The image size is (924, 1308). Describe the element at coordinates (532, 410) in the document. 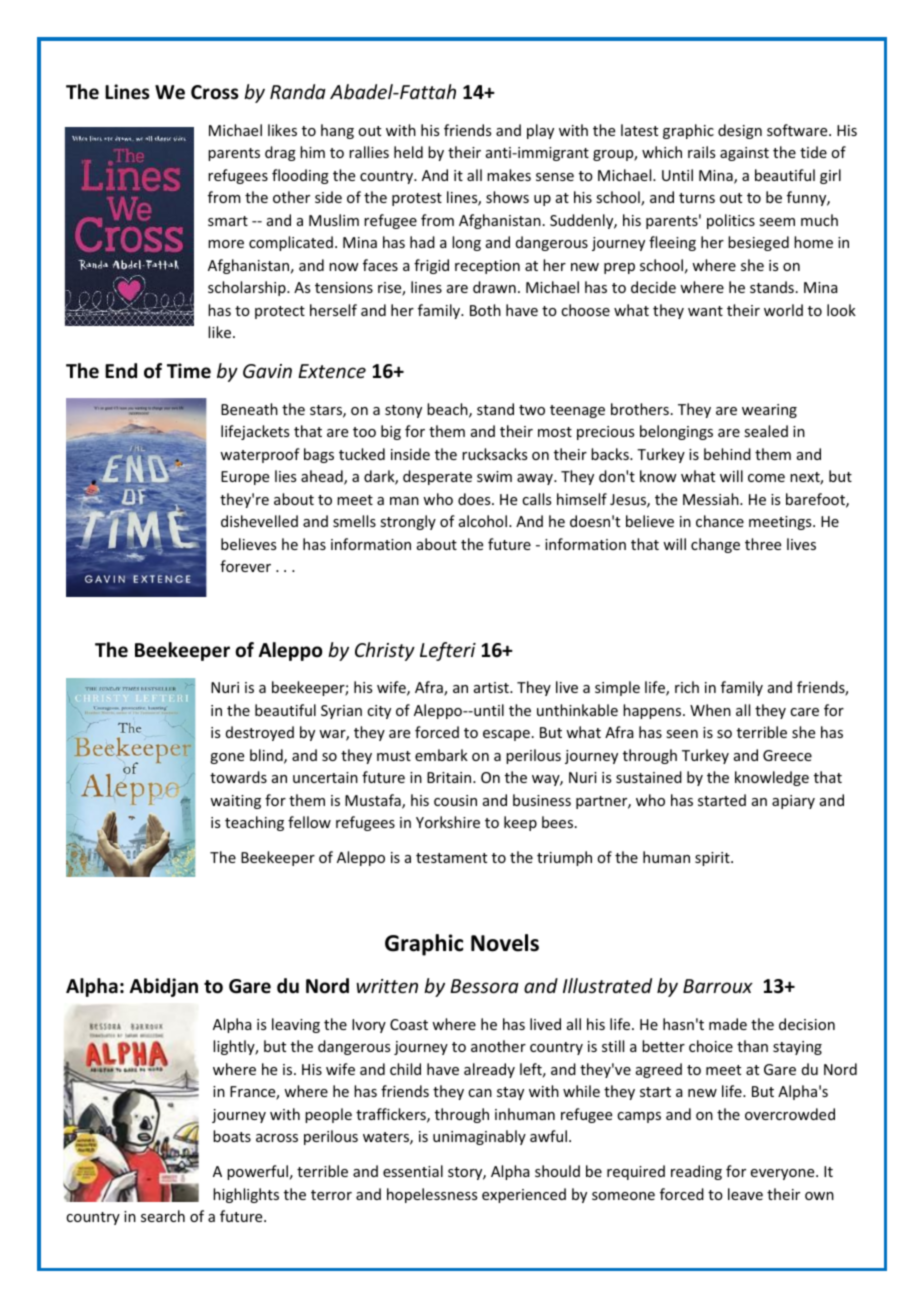

I see `two` at that location.
